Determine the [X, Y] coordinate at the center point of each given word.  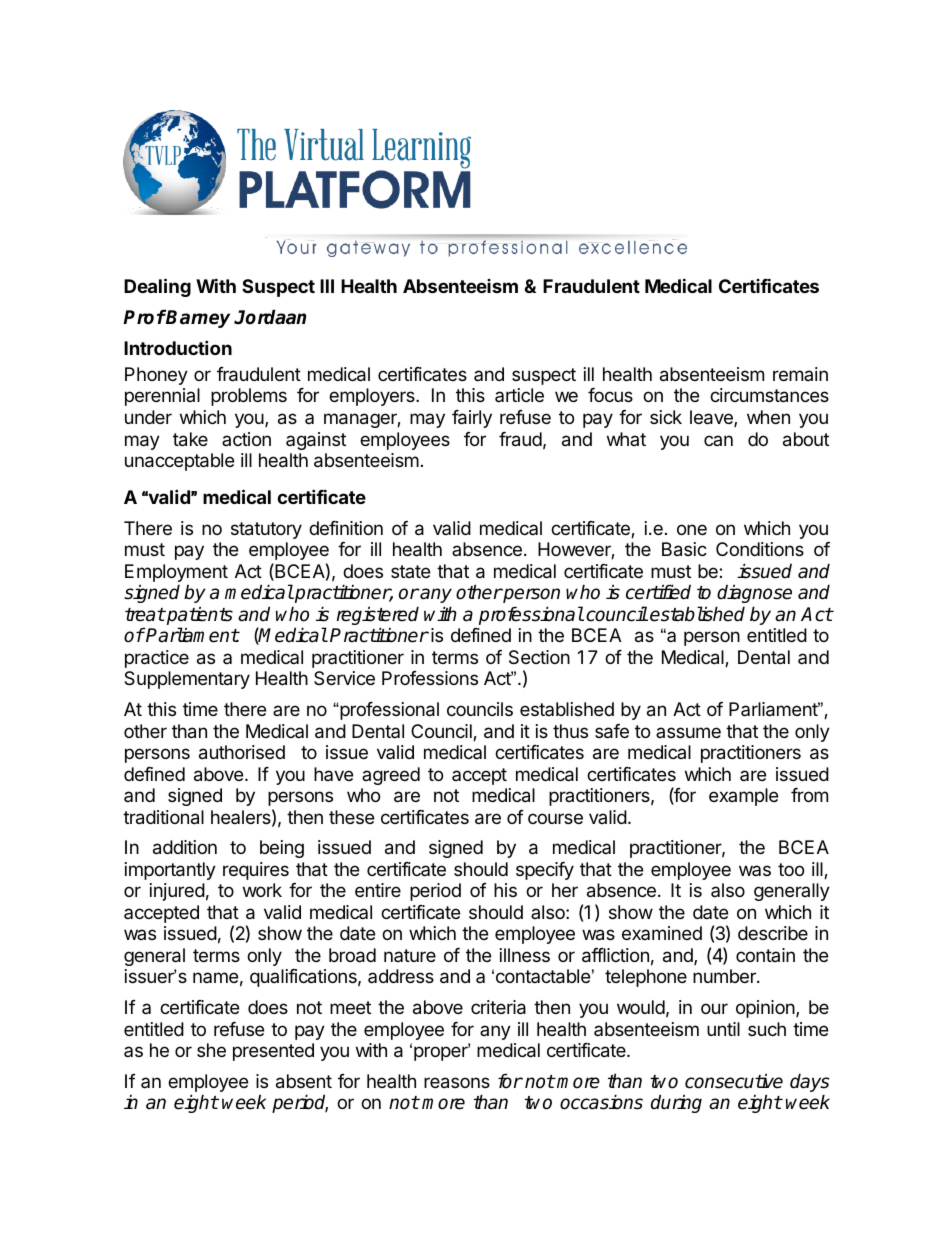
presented [273, 1052]
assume [688, 732]
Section [539, 657]
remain [800, 374]
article [519, 395]
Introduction [178, 347]
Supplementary [187, 680]
